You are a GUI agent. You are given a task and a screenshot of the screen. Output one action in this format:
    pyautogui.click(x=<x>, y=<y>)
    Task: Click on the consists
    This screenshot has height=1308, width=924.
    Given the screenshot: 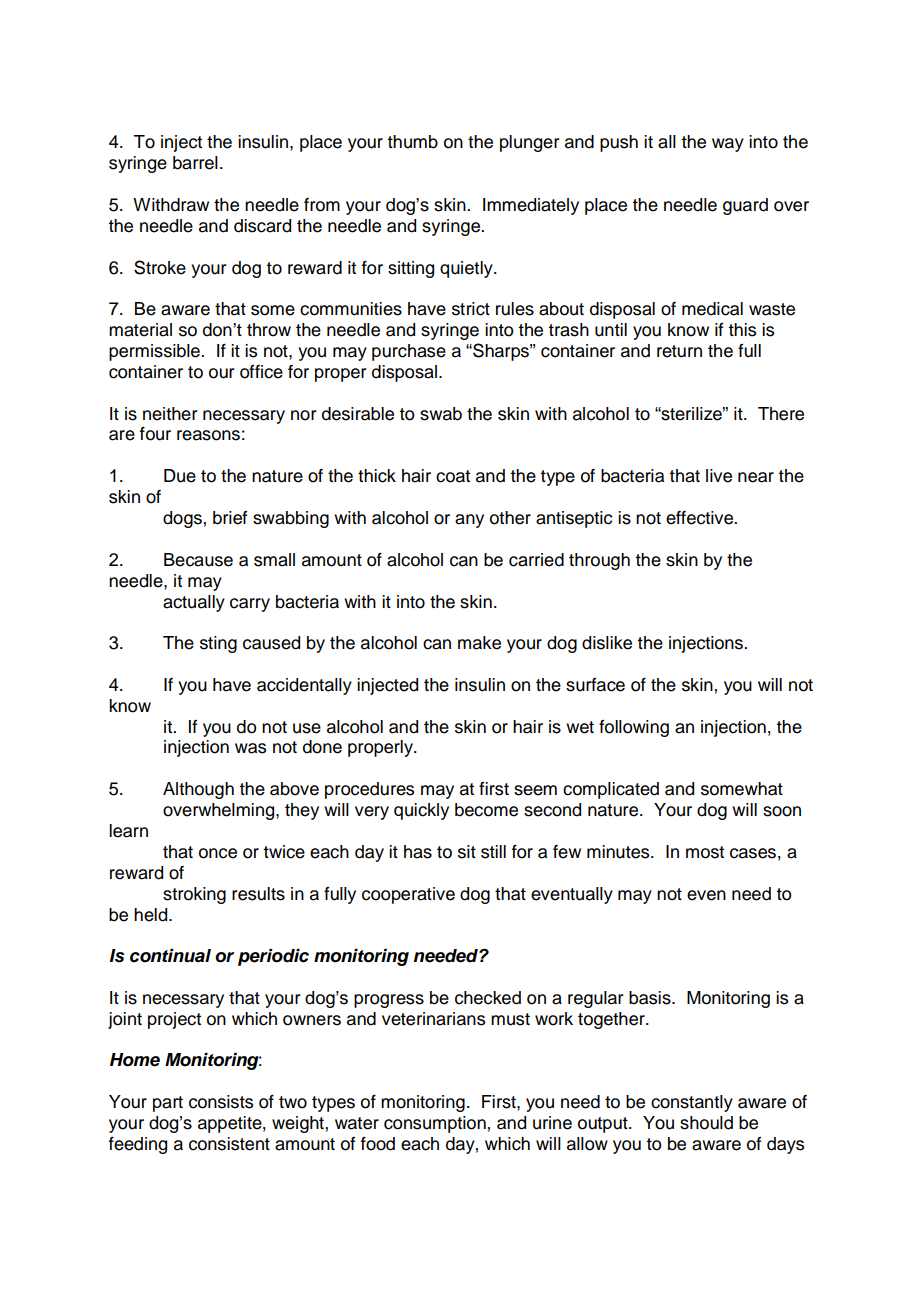 What is the action you would take?
    pyautogui.click(x=221, y=1102)
